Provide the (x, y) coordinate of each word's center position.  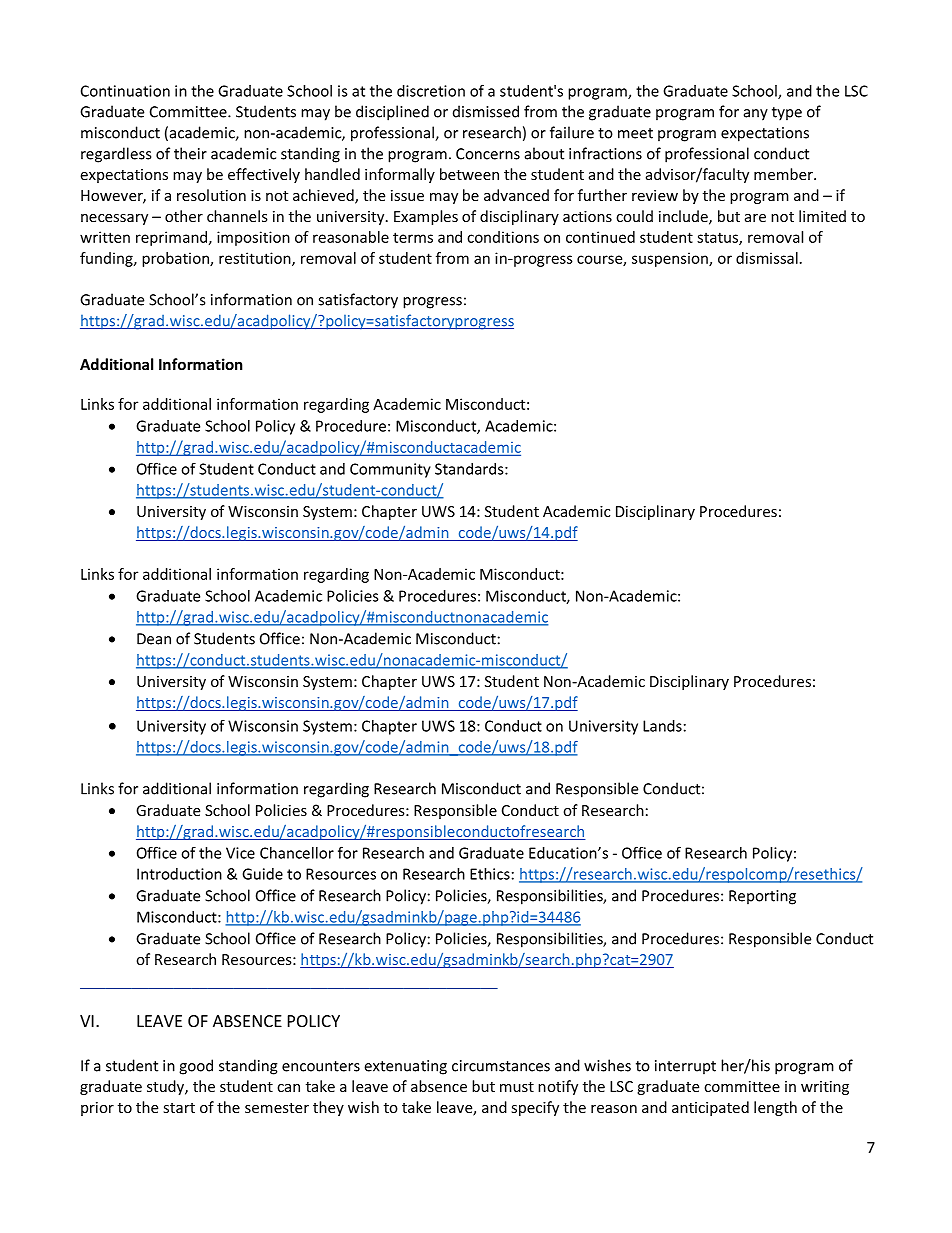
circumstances (501, 1066)
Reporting (762, 897)
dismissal (767, 258)
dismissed (486, 111)
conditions (503, 237)
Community (390, 470)
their (190, 153)
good (196, 1067)
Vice (240, 853)
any (756, 115)
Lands (662, 726)
